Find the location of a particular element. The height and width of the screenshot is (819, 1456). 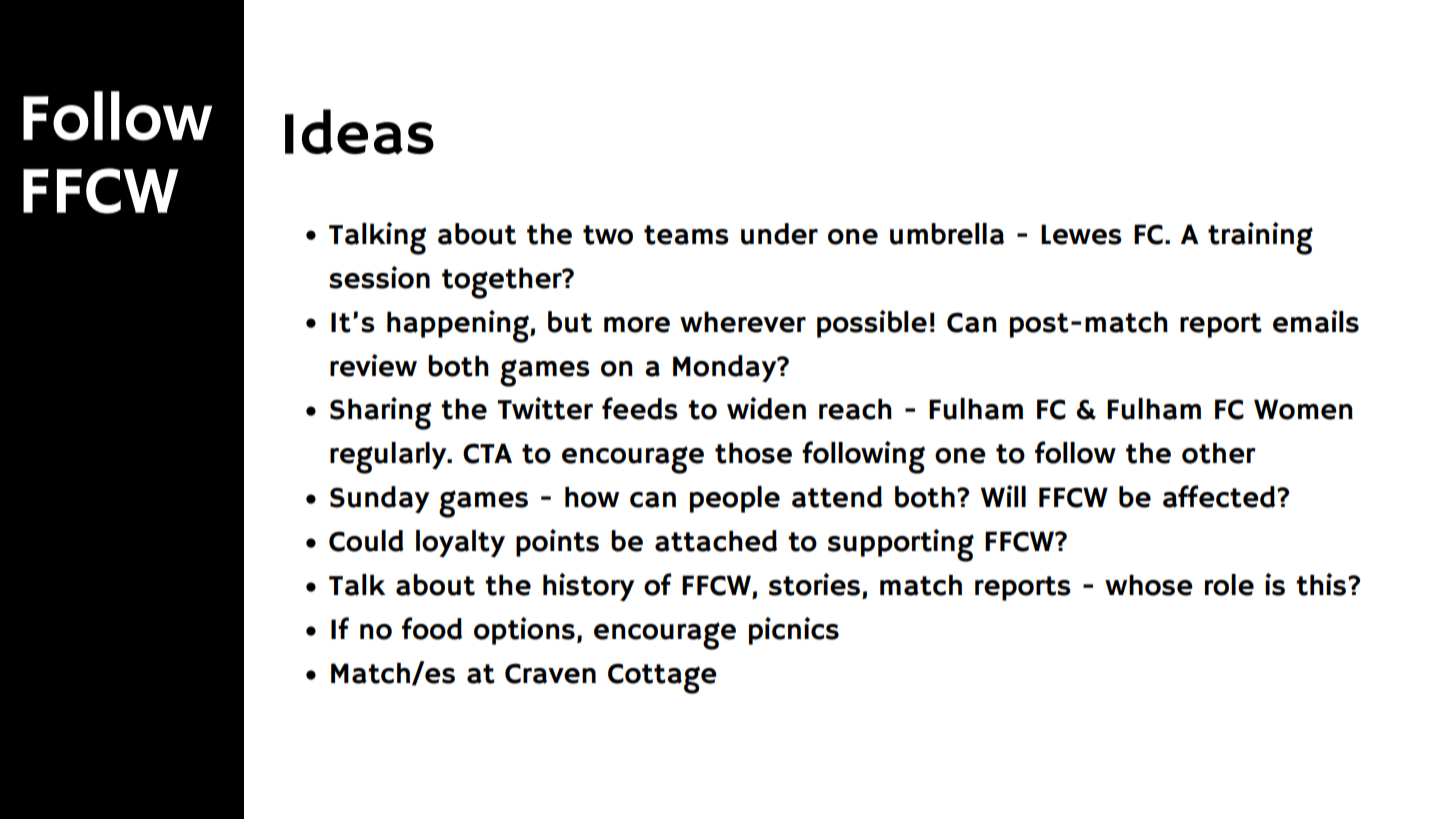

training is located at coordinates (1260, 238).
